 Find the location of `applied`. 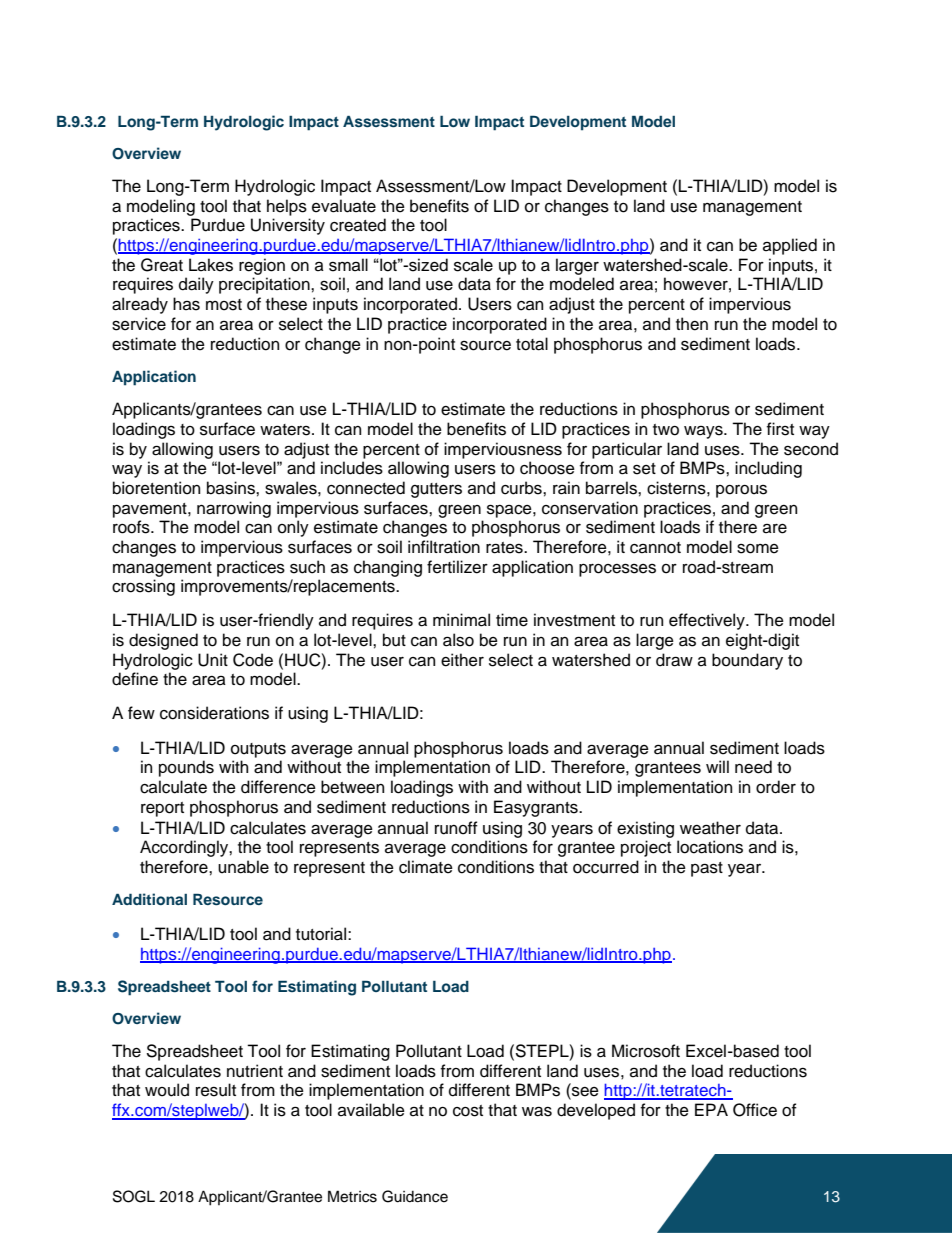

applied is located at coordinates (790, 246).
